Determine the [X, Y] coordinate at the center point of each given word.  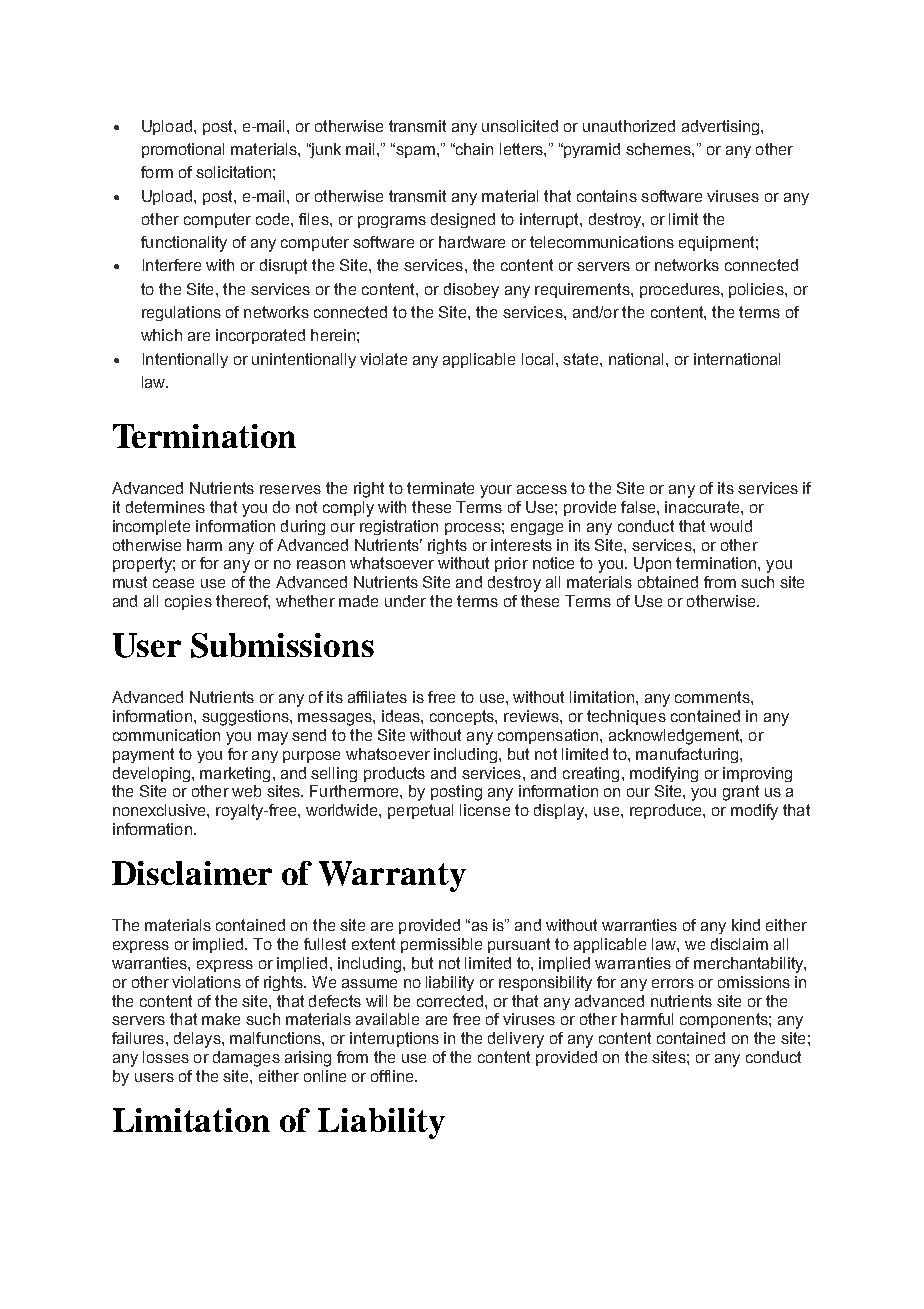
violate [383, 359]
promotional [183, 150]
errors [673, 983]
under [405, 601]
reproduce [667, 811]
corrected [450, 1001]
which [161, 335]
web [246, 791]
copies [188, 602]
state [582, 359]
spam [414, 151]
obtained [668, 582]
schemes [659, 149]
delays [198, 1040]
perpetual [420, 811]
